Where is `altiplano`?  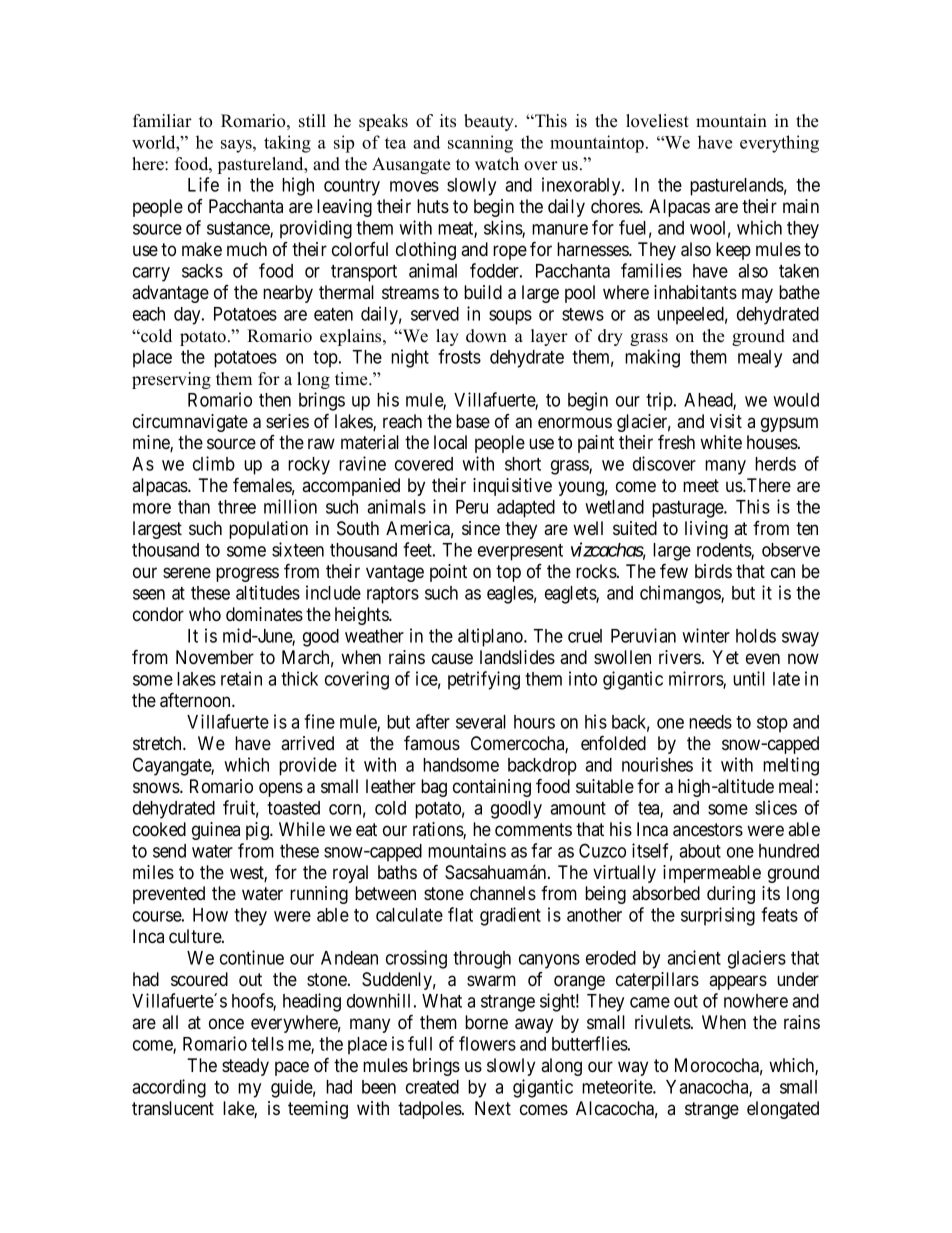 altiplano is located at coordinates (491, 637).
